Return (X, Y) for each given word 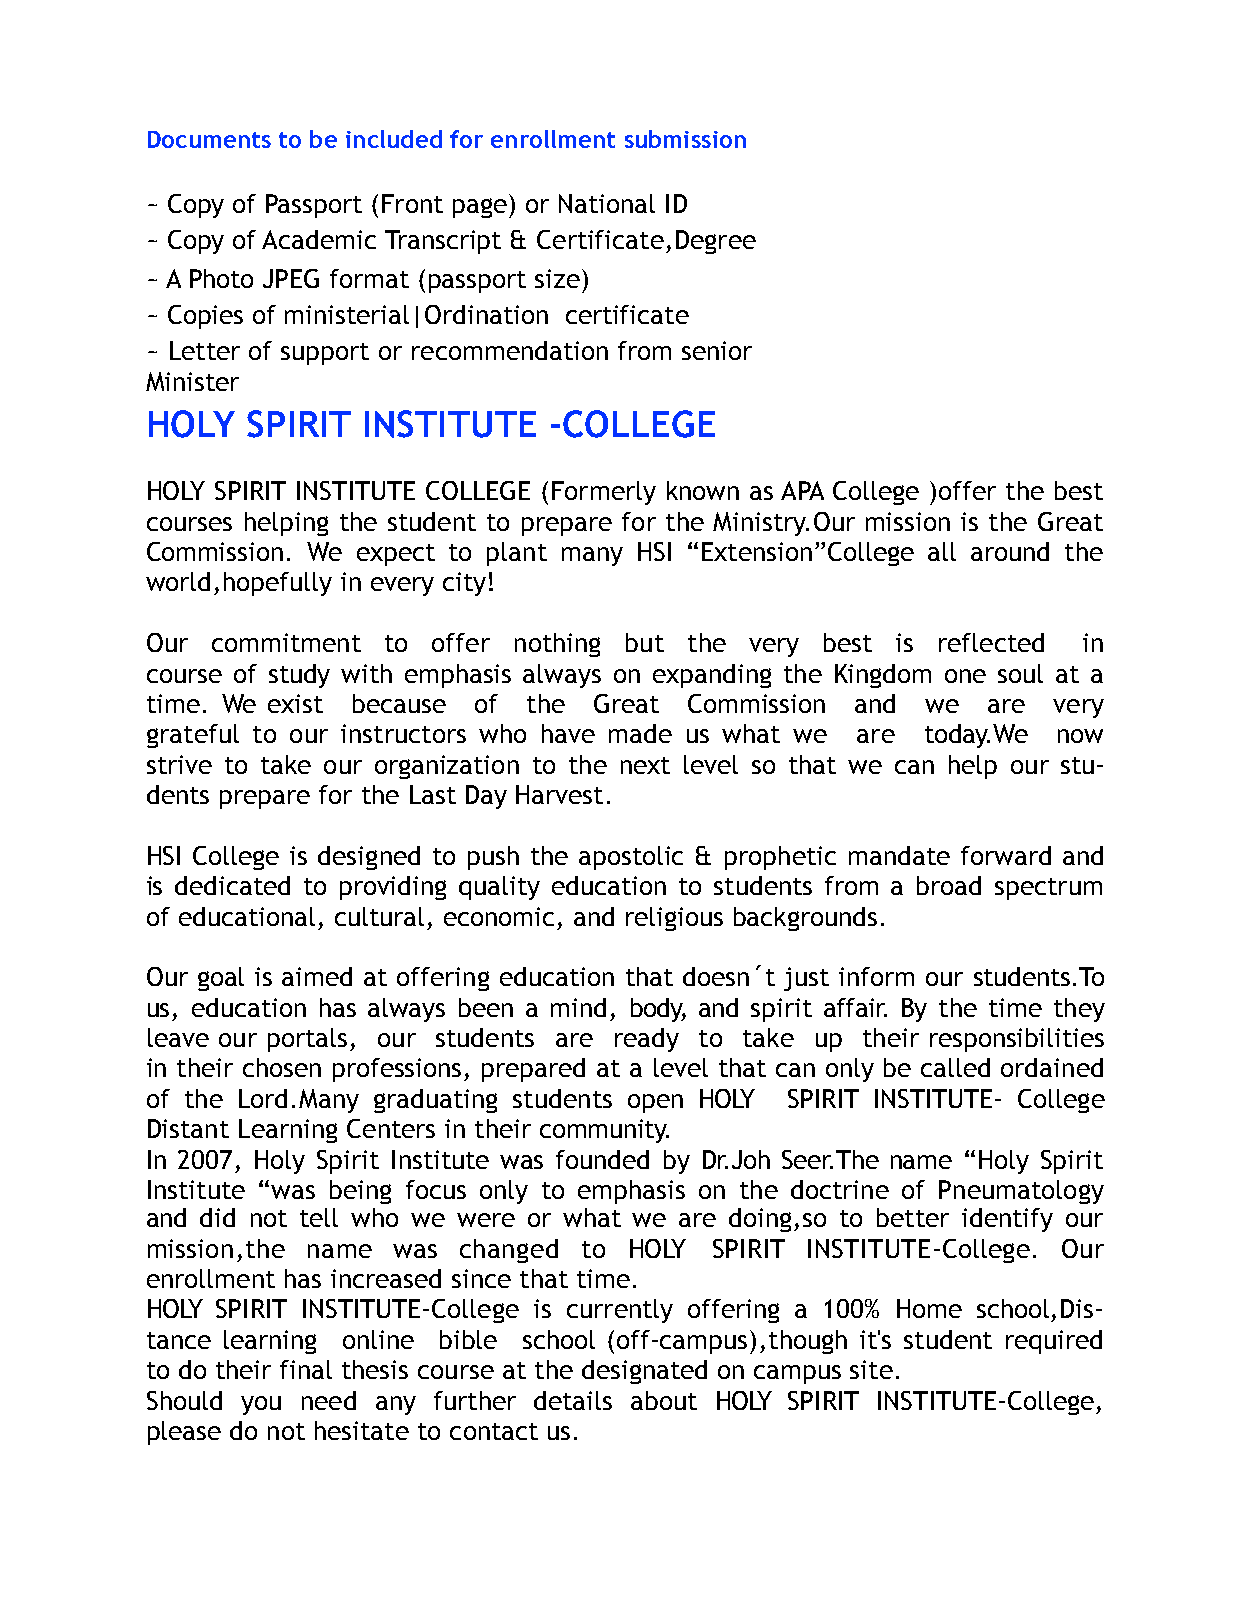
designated (644, 1372)
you (261, 1405)
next (645, 765)
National (607, 203)
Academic (319, 239)
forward (1006, 855)
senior (717, 350)
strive (179, 764)
